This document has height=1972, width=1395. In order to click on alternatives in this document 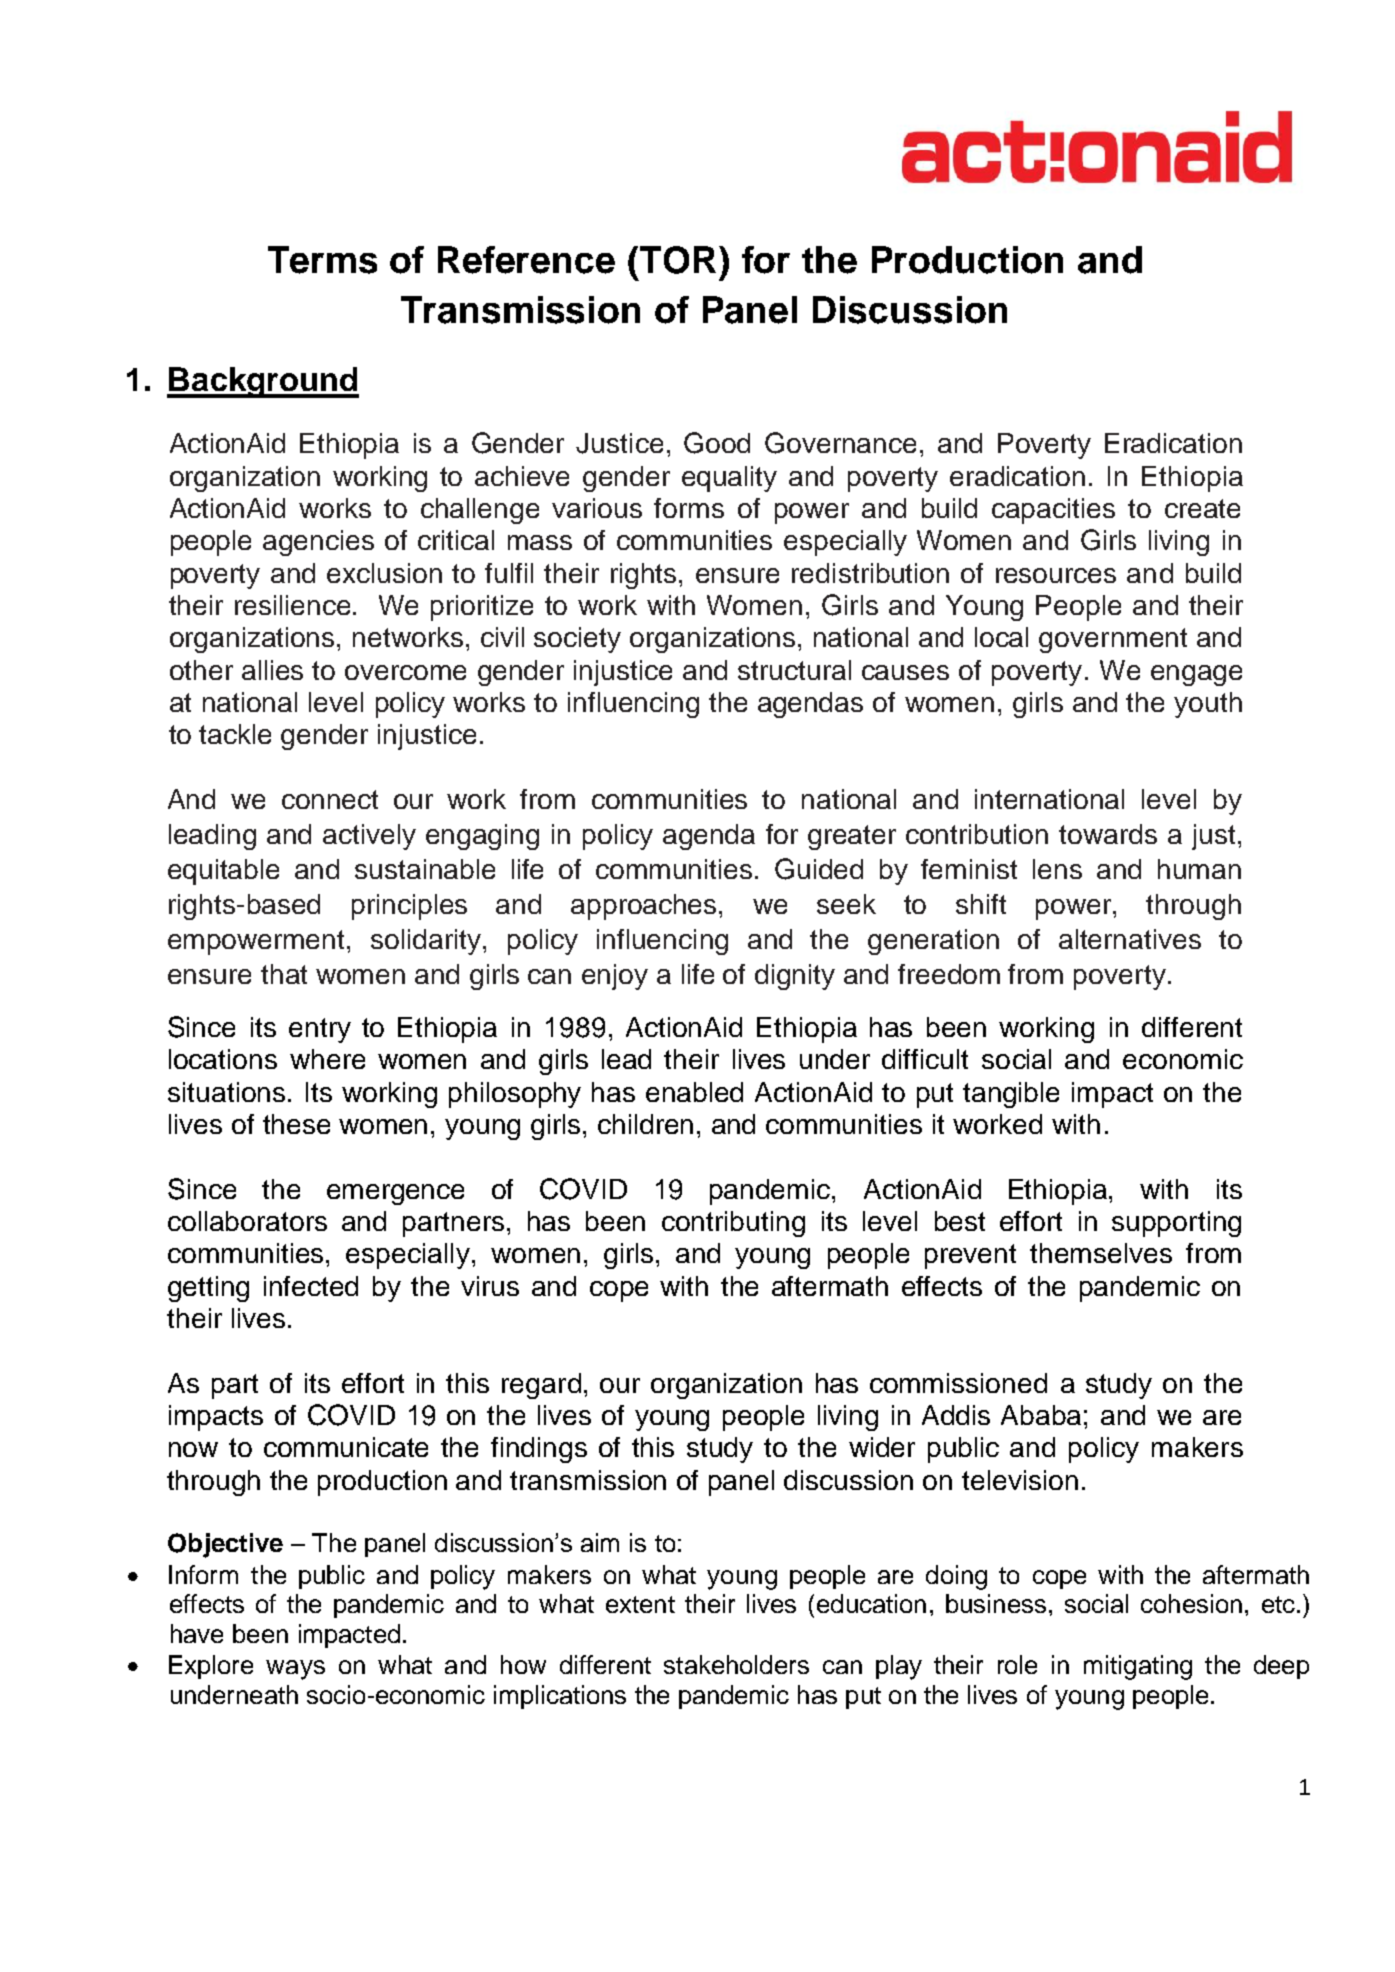, I will do `click(1130, 939)`.
